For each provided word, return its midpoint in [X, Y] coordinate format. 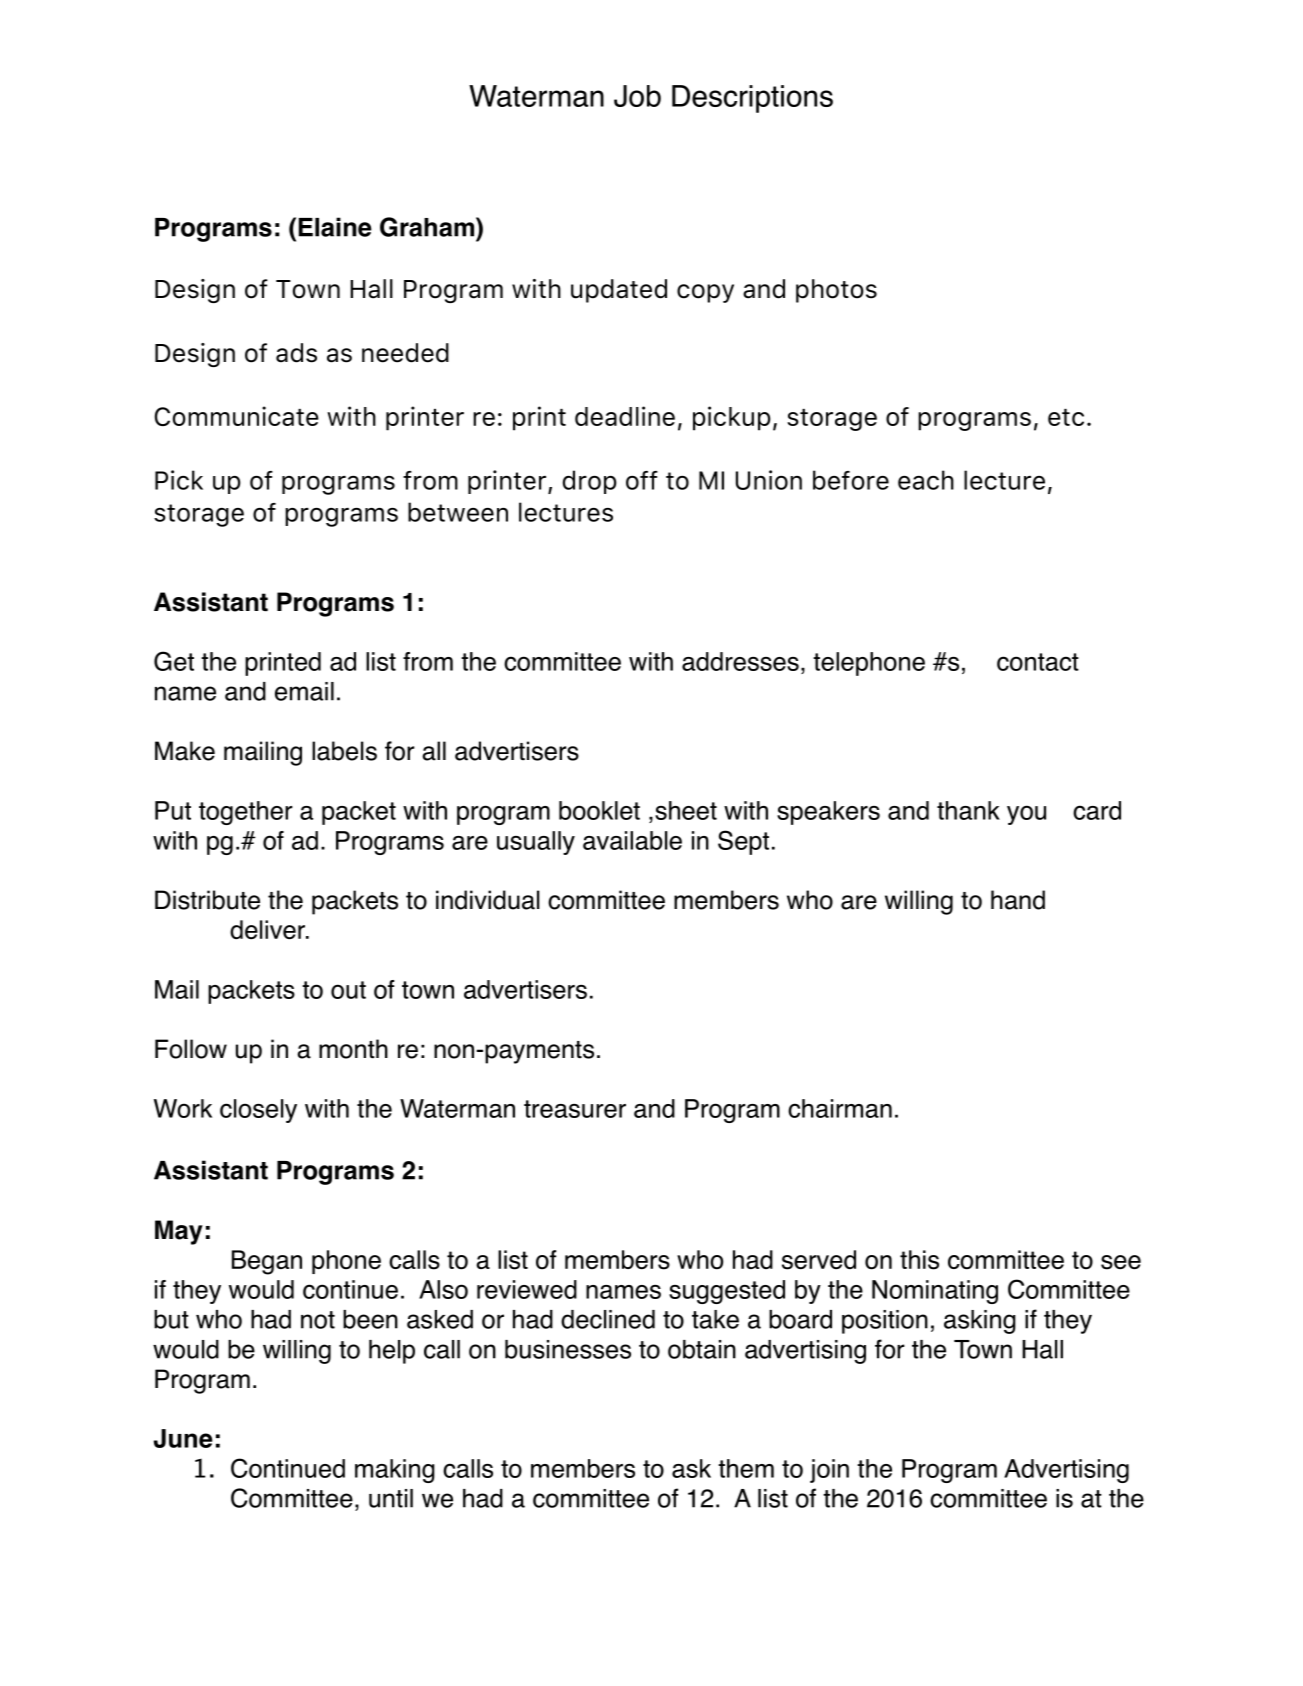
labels [344, 751]
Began [267, 1262]
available [632, 840]
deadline [625, 416]
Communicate [237, 416]
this [919, 1260]
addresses [740, 661]
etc [1066, 417]
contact [1038, 662]
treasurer [575, 1109]
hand [1018, 900]
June [183, 1438]
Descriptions [752, 99]
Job [637, 96]
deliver [268, 930]
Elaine [335, 227]
